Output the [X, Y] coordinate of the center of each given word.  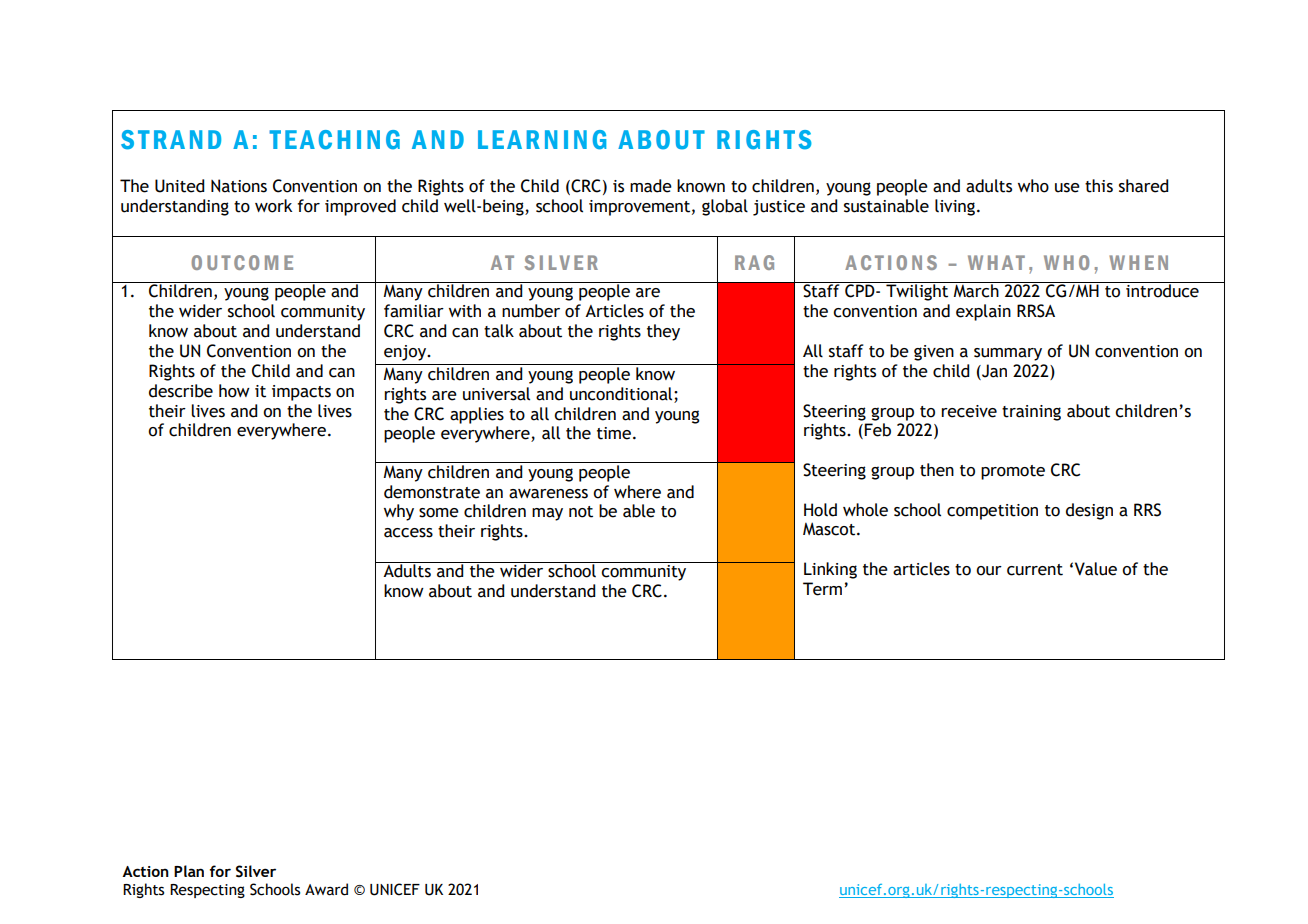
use [1067, 188]
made [651, 186]
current [1035, 570]
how [234, 391]
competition [992, 512]
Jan [993, 371]
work [273, 206]
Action [145, 871]
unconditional [622, 394]
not [581, 512]
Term [822, 589]
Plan [189, 871]
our [989, 571]
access [408, 533]
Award [326, 889]
